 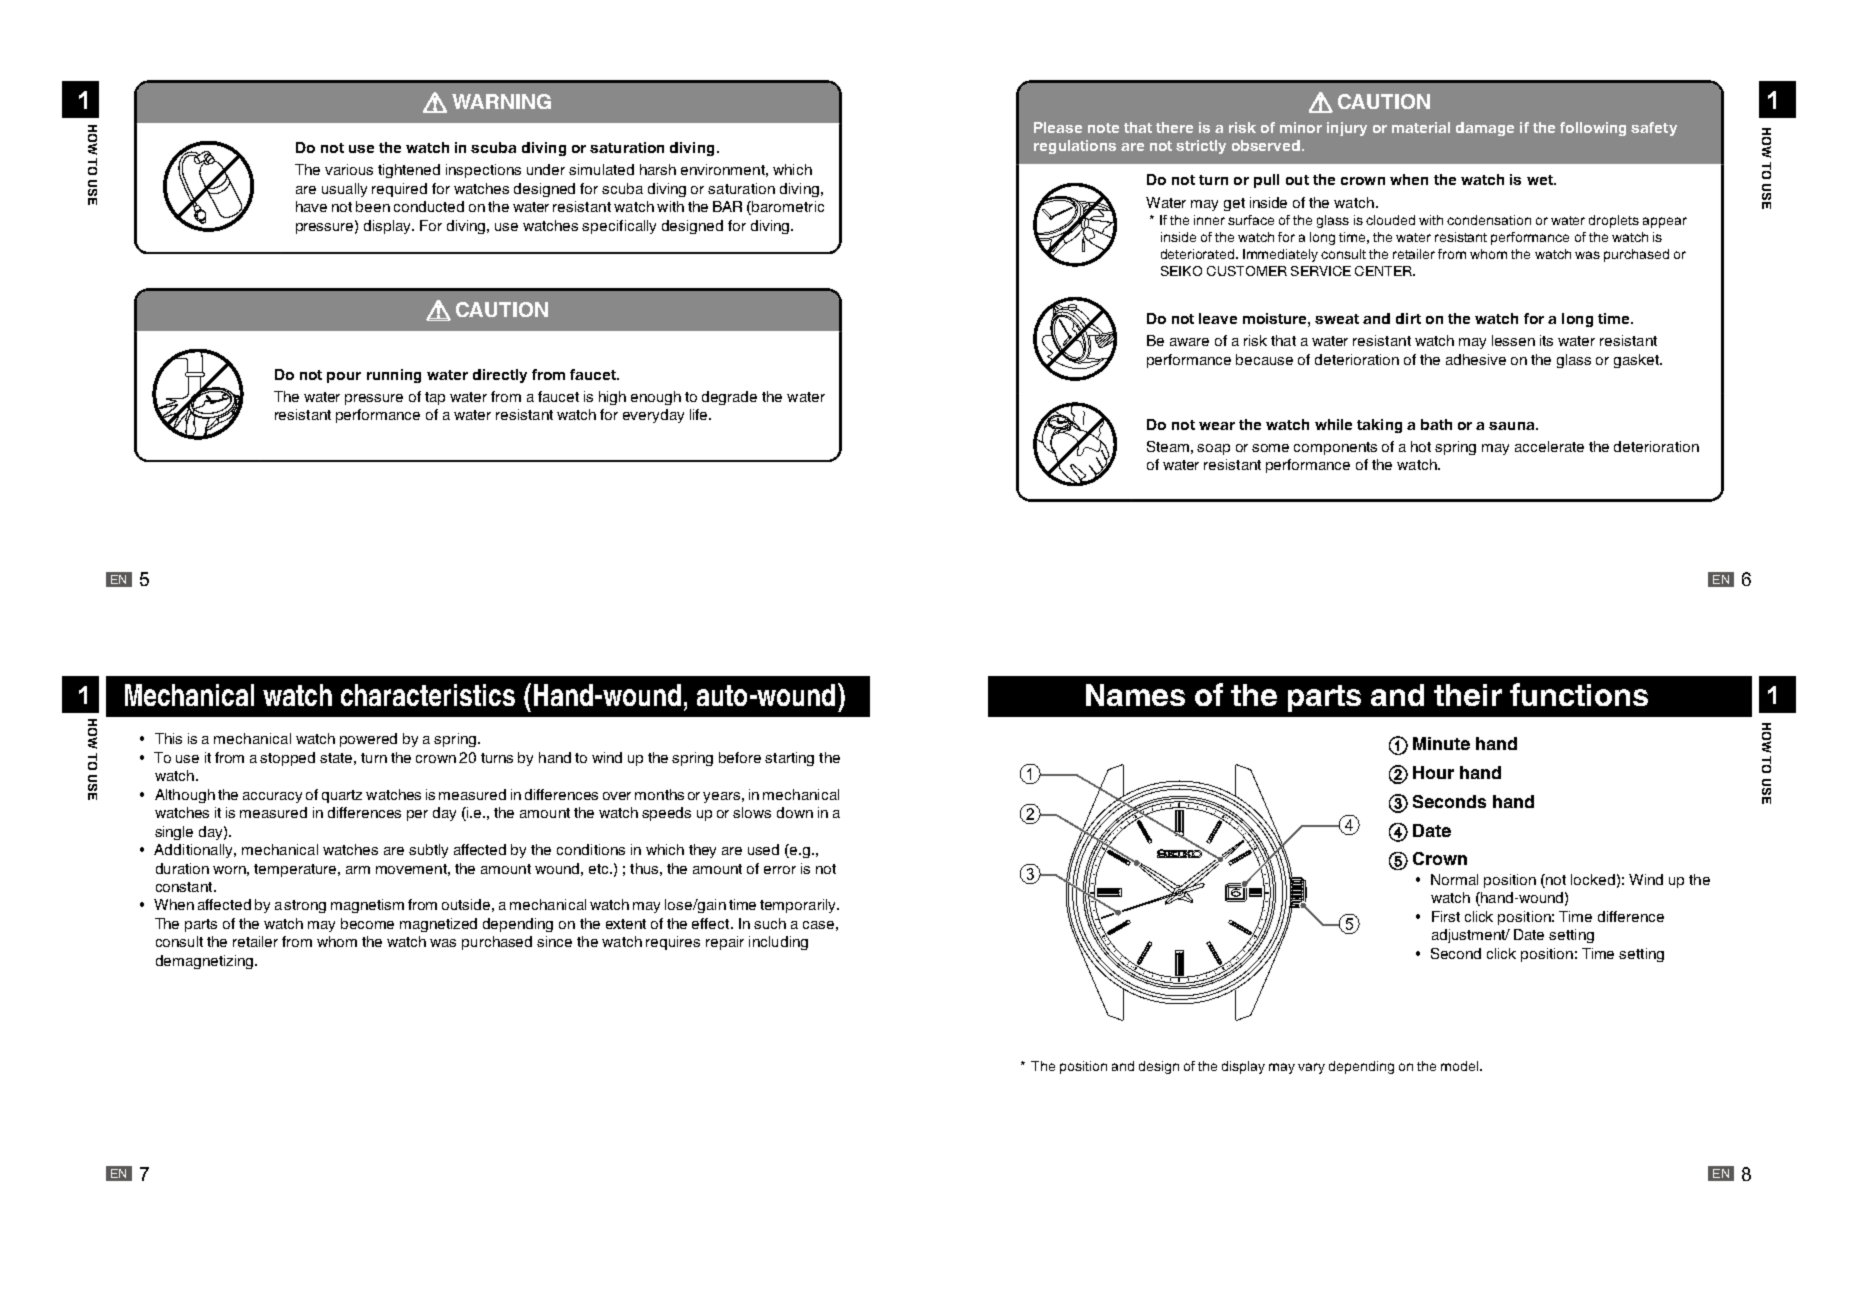 I want to click on their, so click(x=1468, y=695).
